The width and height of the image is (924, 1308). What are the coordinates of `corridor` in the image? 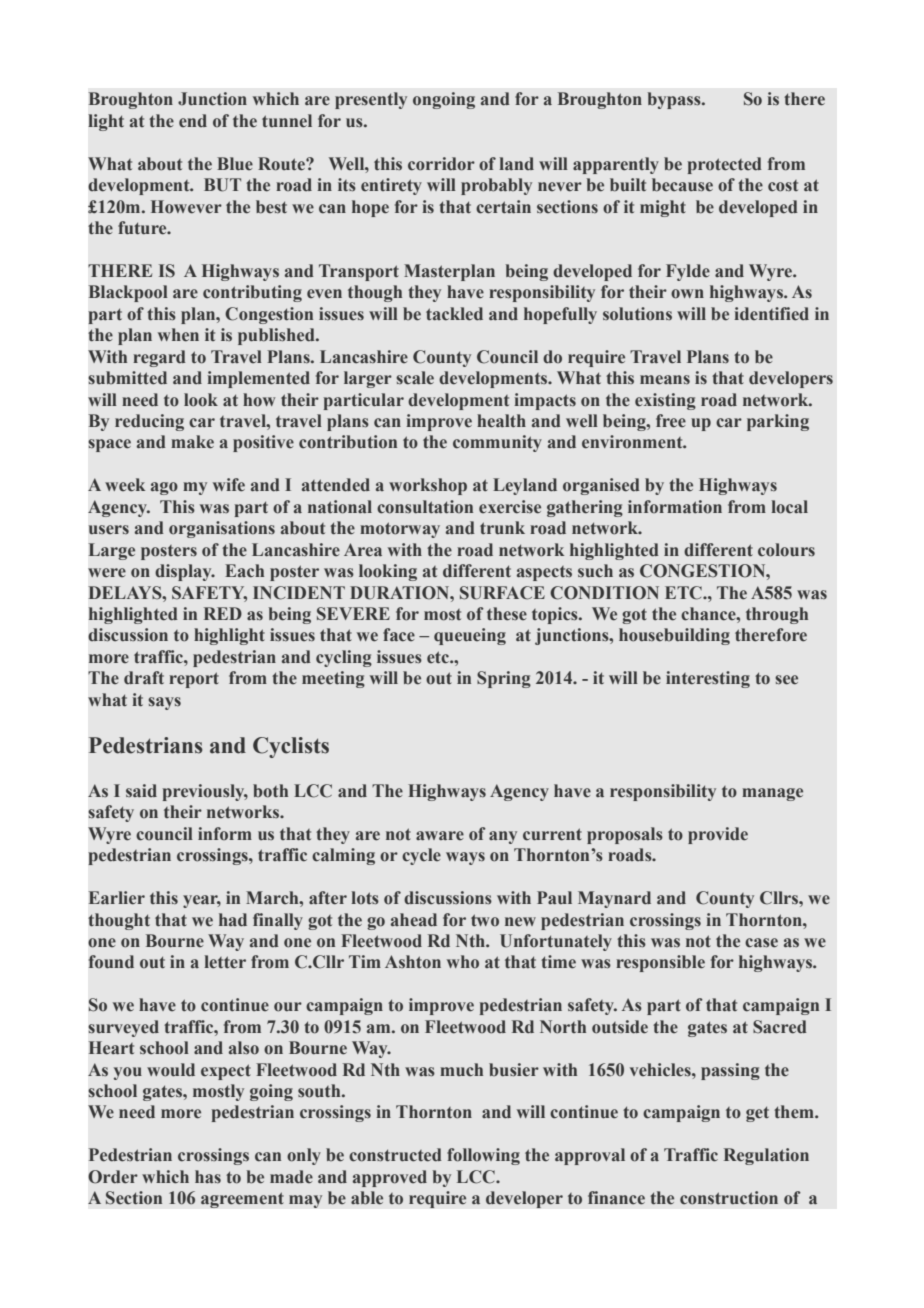 It's located at (441, 164).
